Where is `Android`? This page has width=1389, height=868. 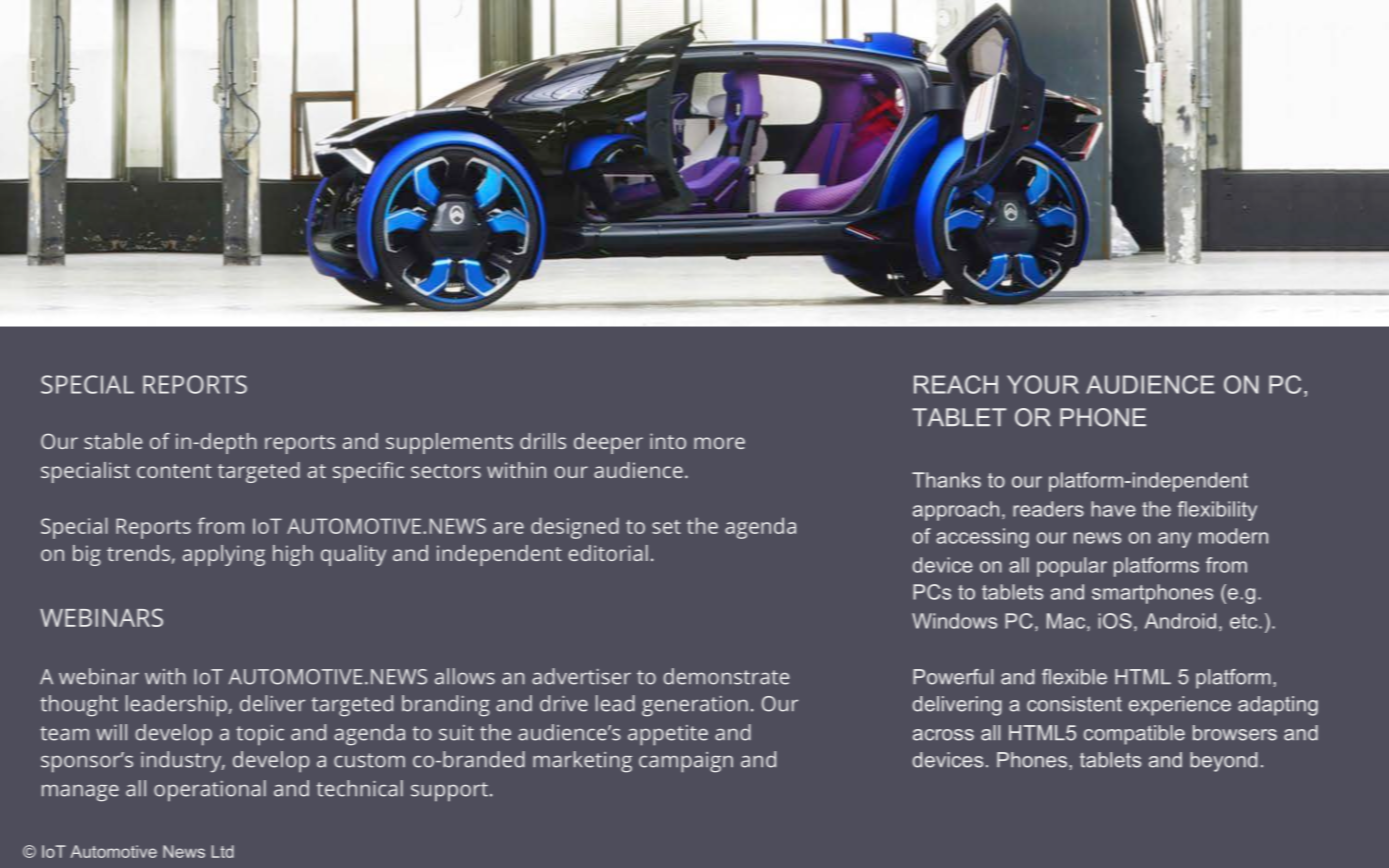
Android is located at coordinates (1180, 621).
